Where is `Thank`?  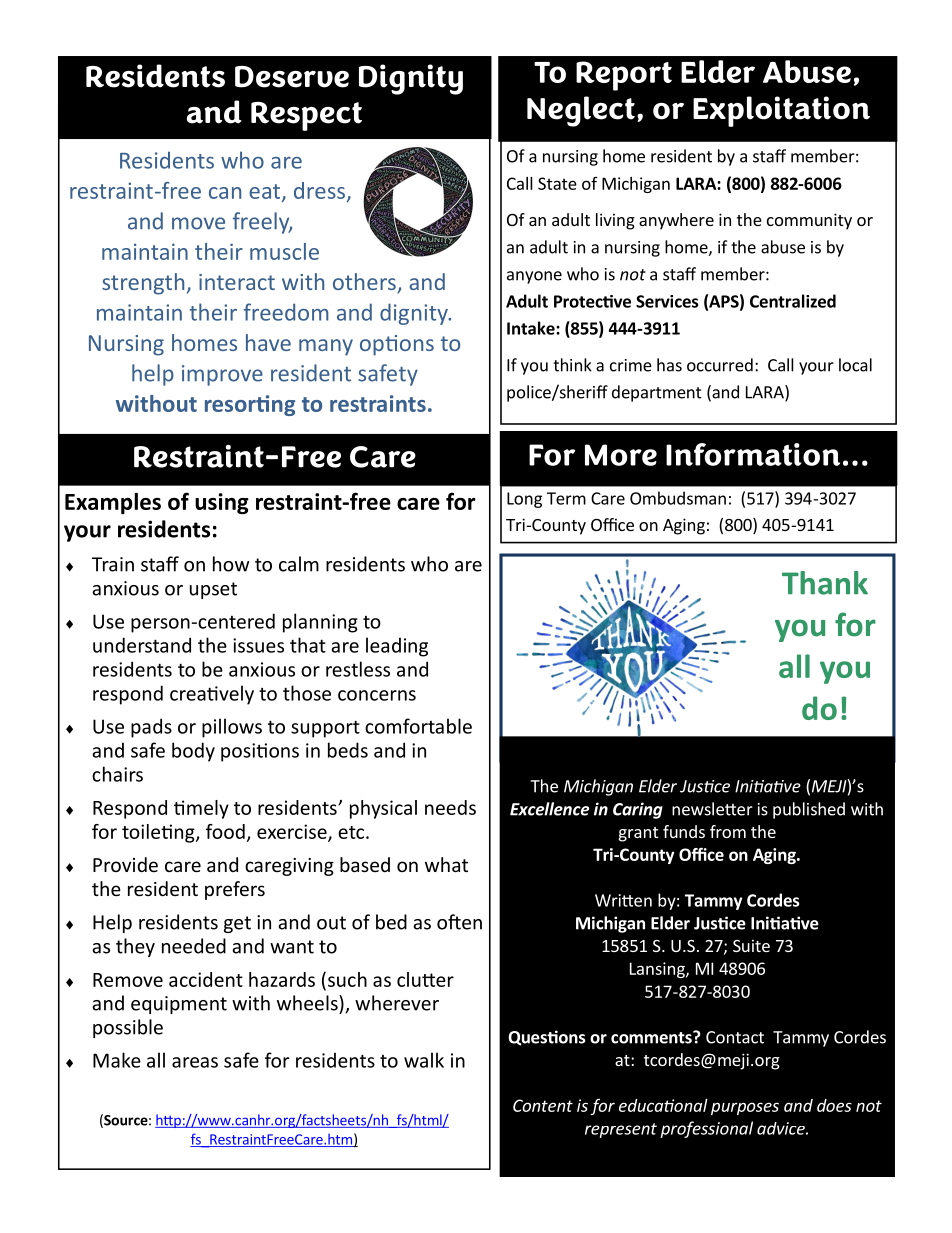 Thank is located at coordinates (825, 583).
